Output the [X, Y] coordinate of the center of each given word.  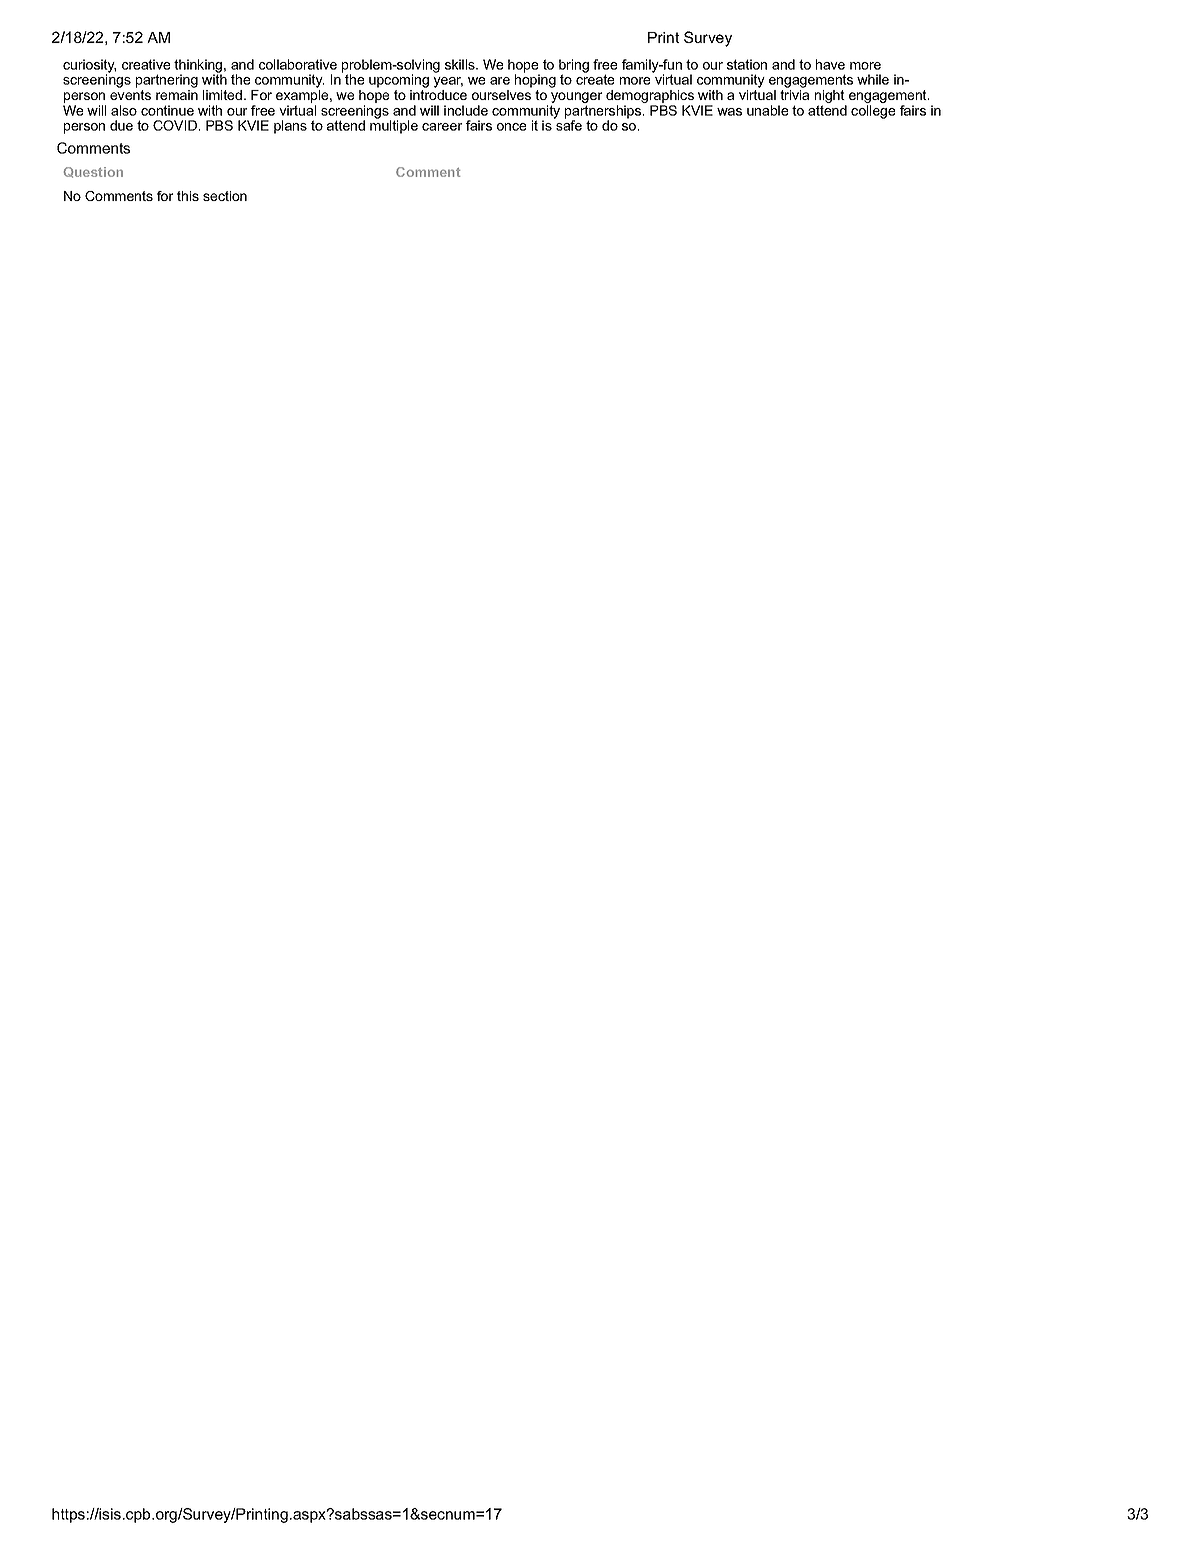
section [225, 196]
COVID [175, 125]
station [747, 64]
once [511, 127]
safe [568, 124]
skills [461, 64]
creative [146, 64]
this [188, 196]
